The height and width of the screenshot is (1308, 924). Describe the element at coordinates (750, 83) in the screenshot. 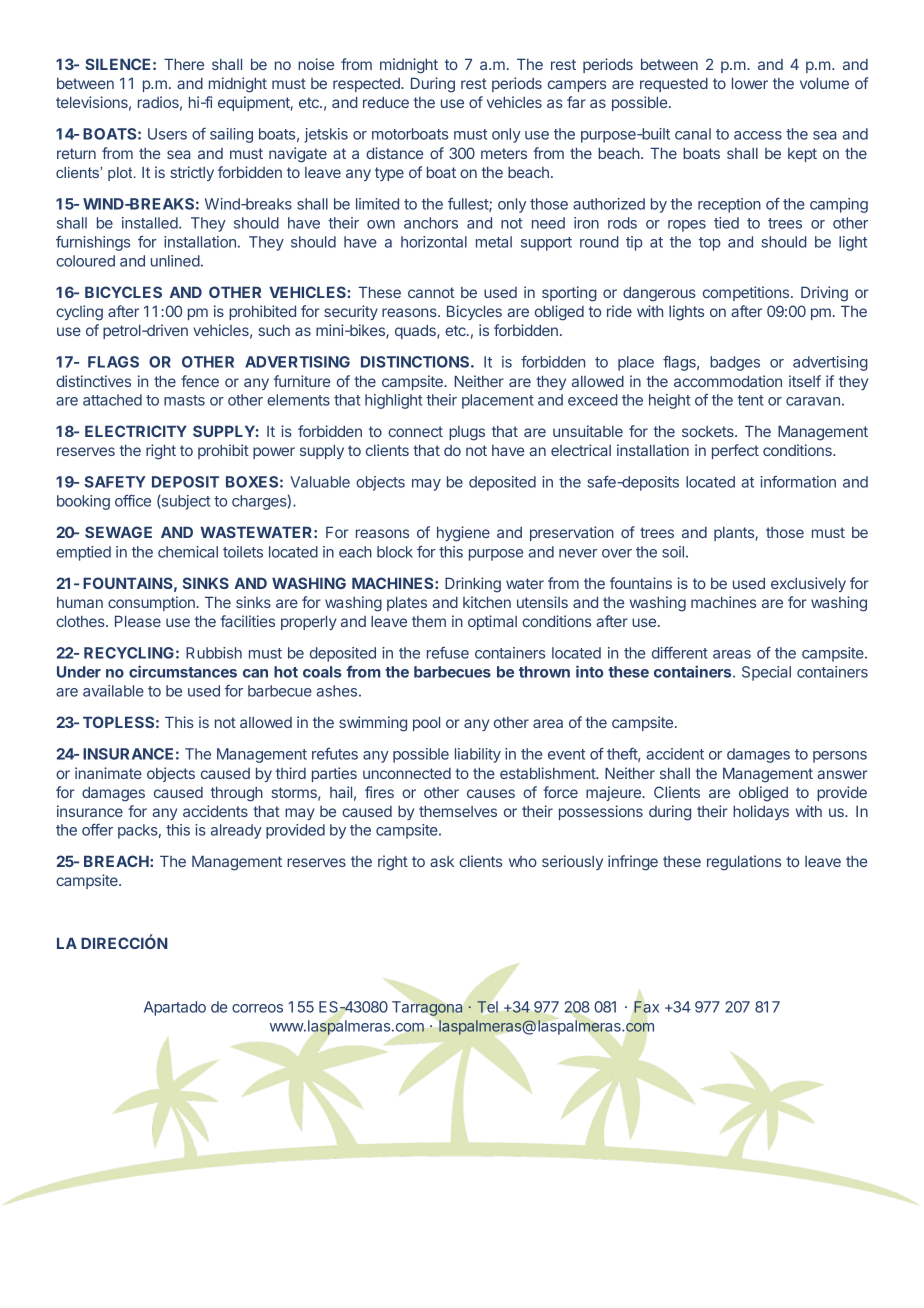

I see `lower` at that location.
